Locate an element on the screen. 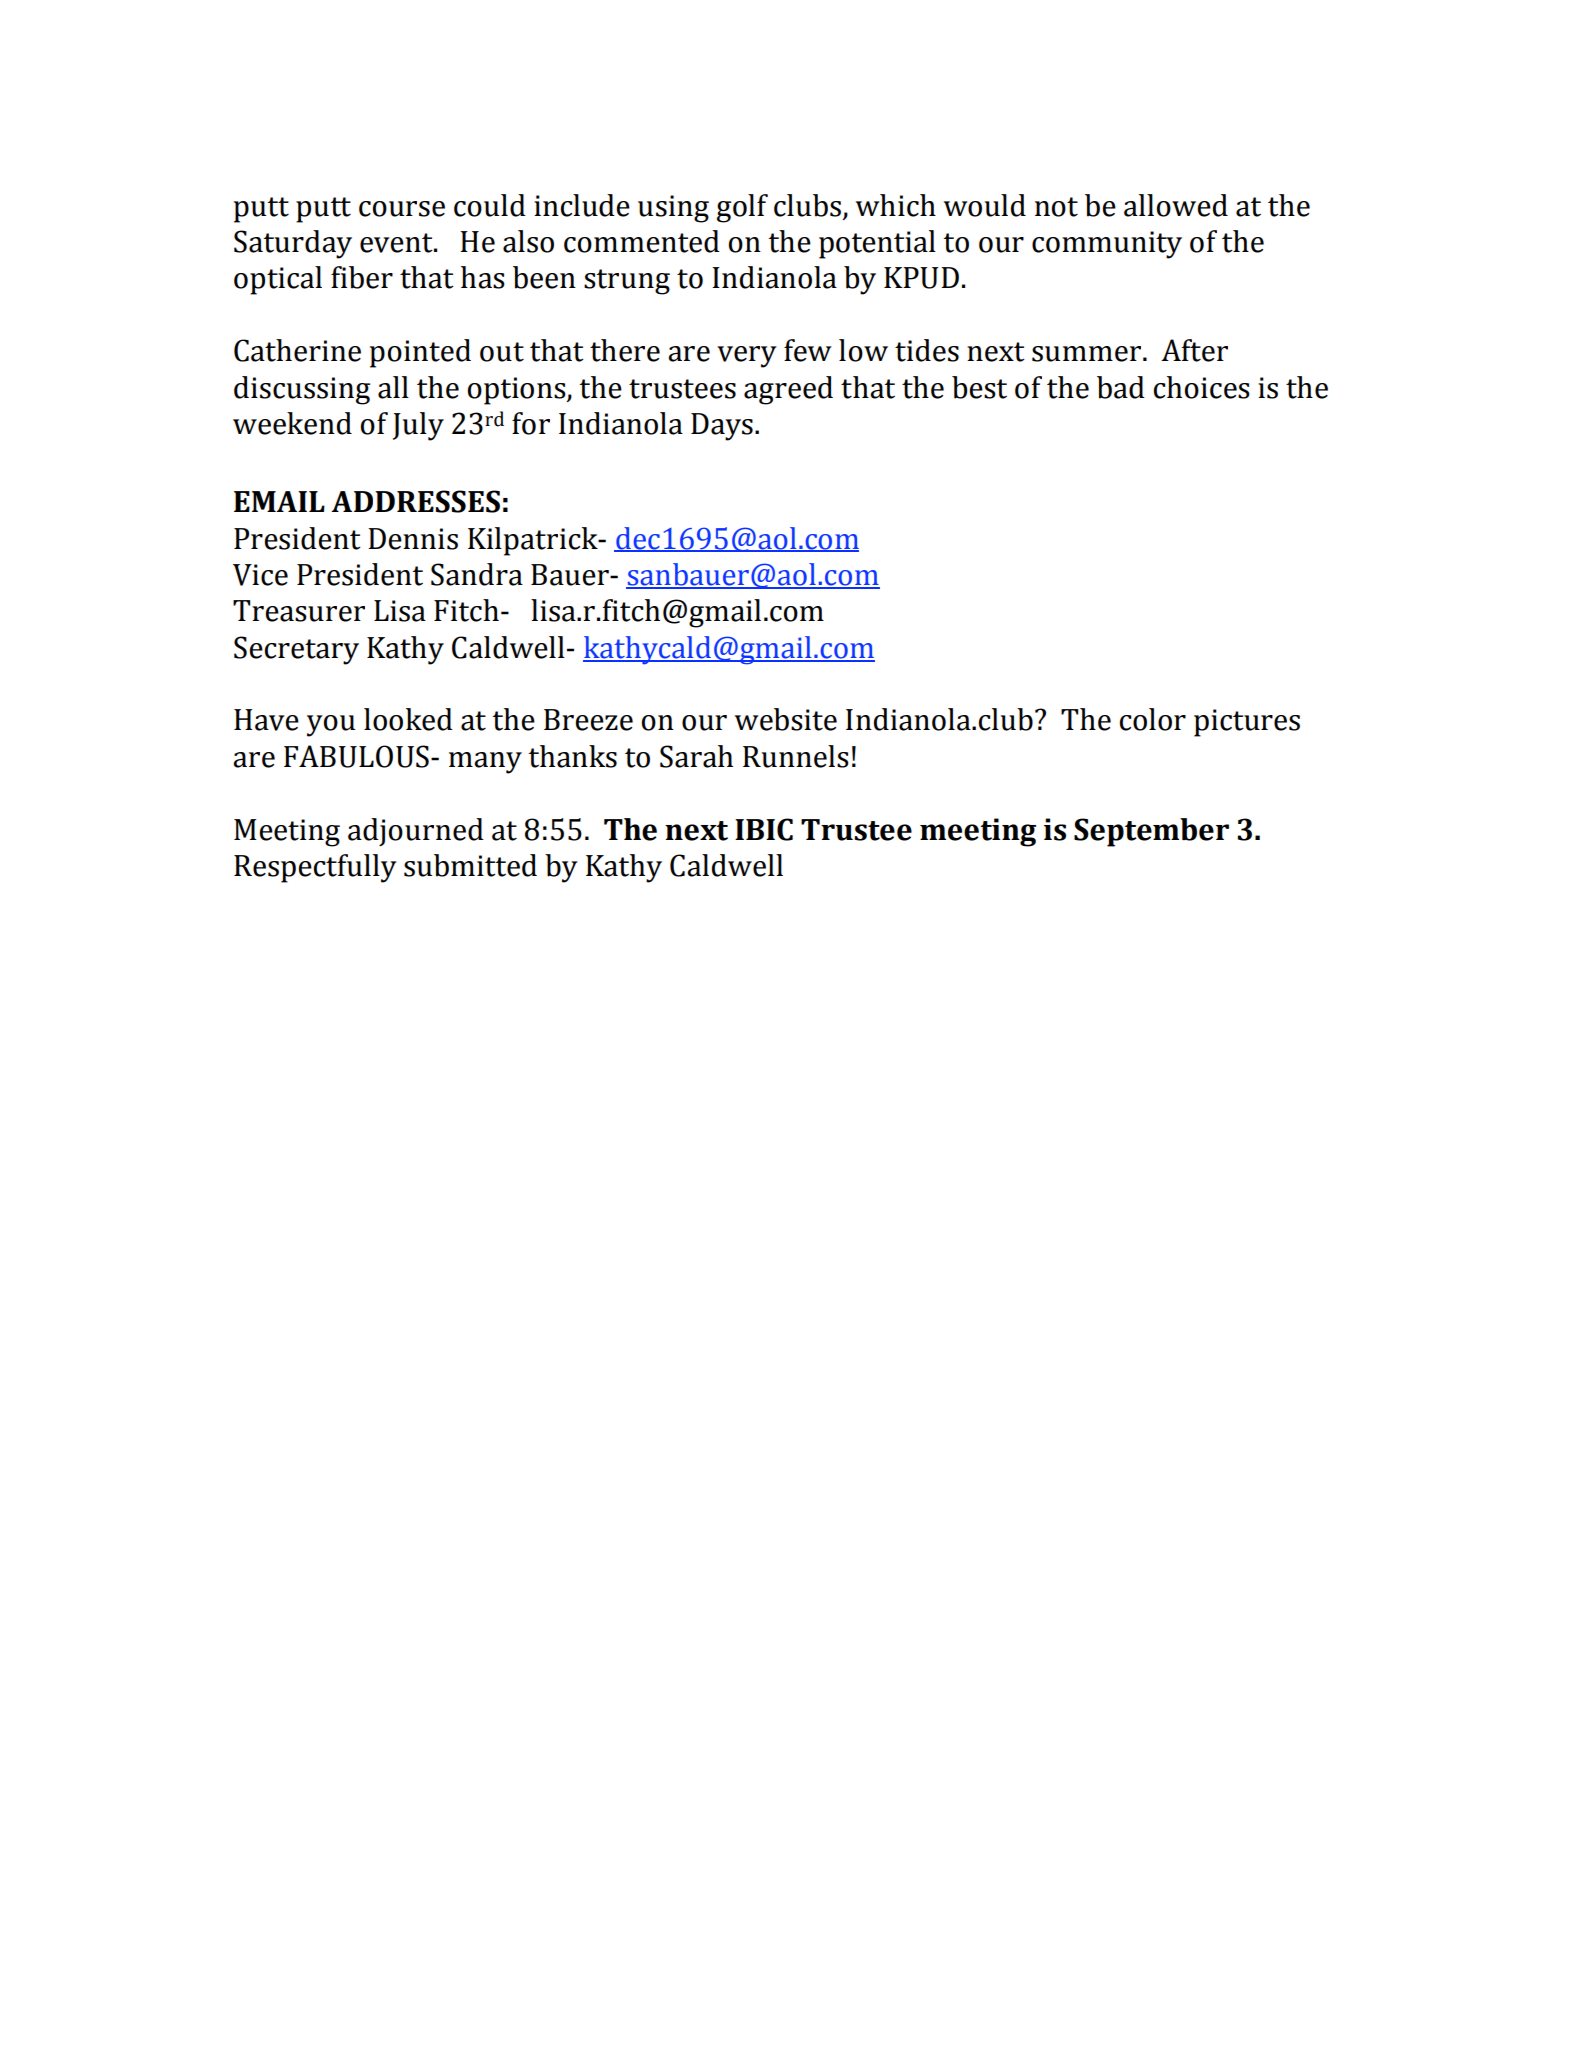 Image resolution: width=1583 pixels, height=2049 pixels. discussing is located at coordinates (302, 390).
